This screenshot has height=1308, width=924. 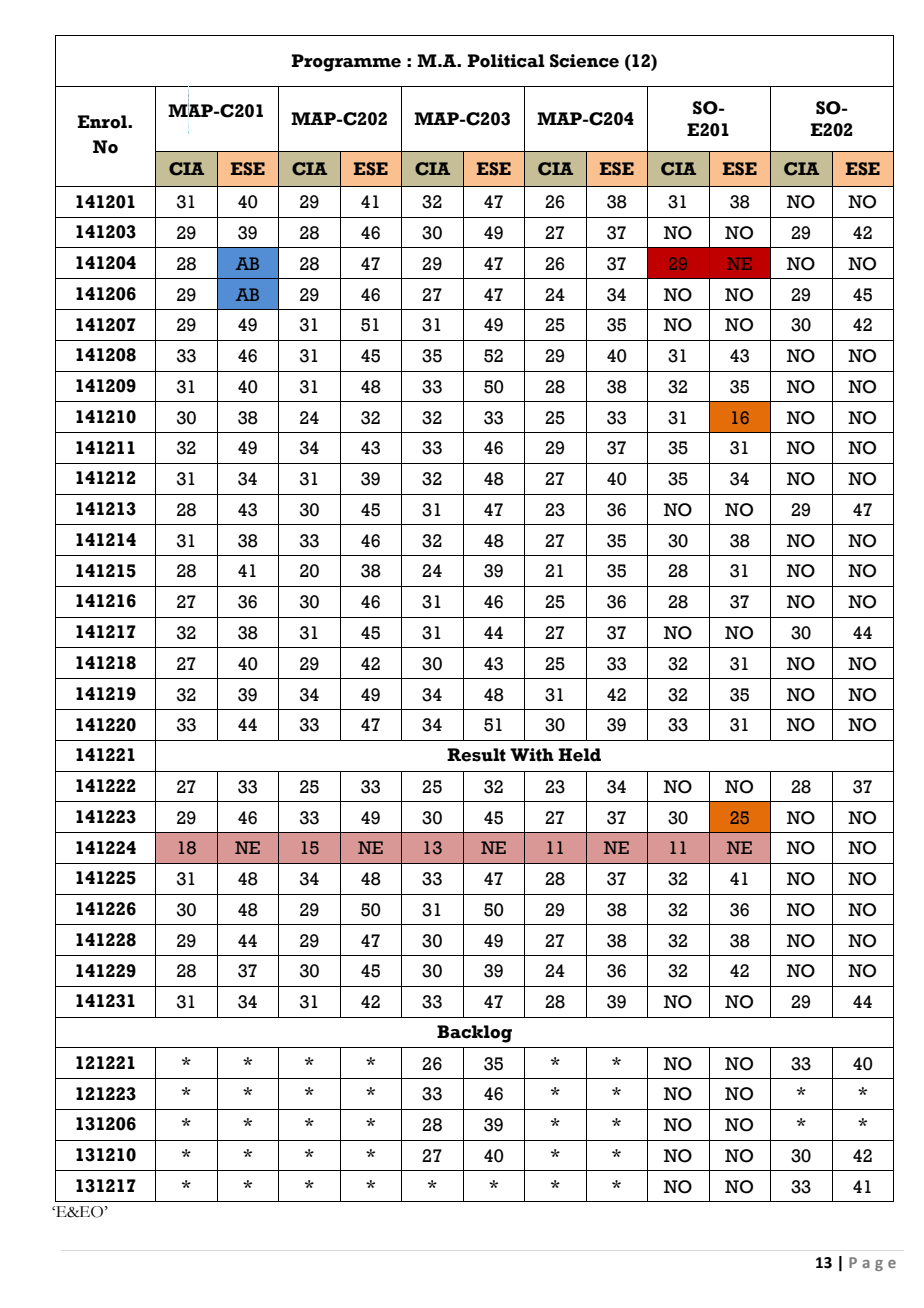 What do you see at coordinates (532, 755) in the screenshot?
I see `With` at bounding box center [532, 755].
